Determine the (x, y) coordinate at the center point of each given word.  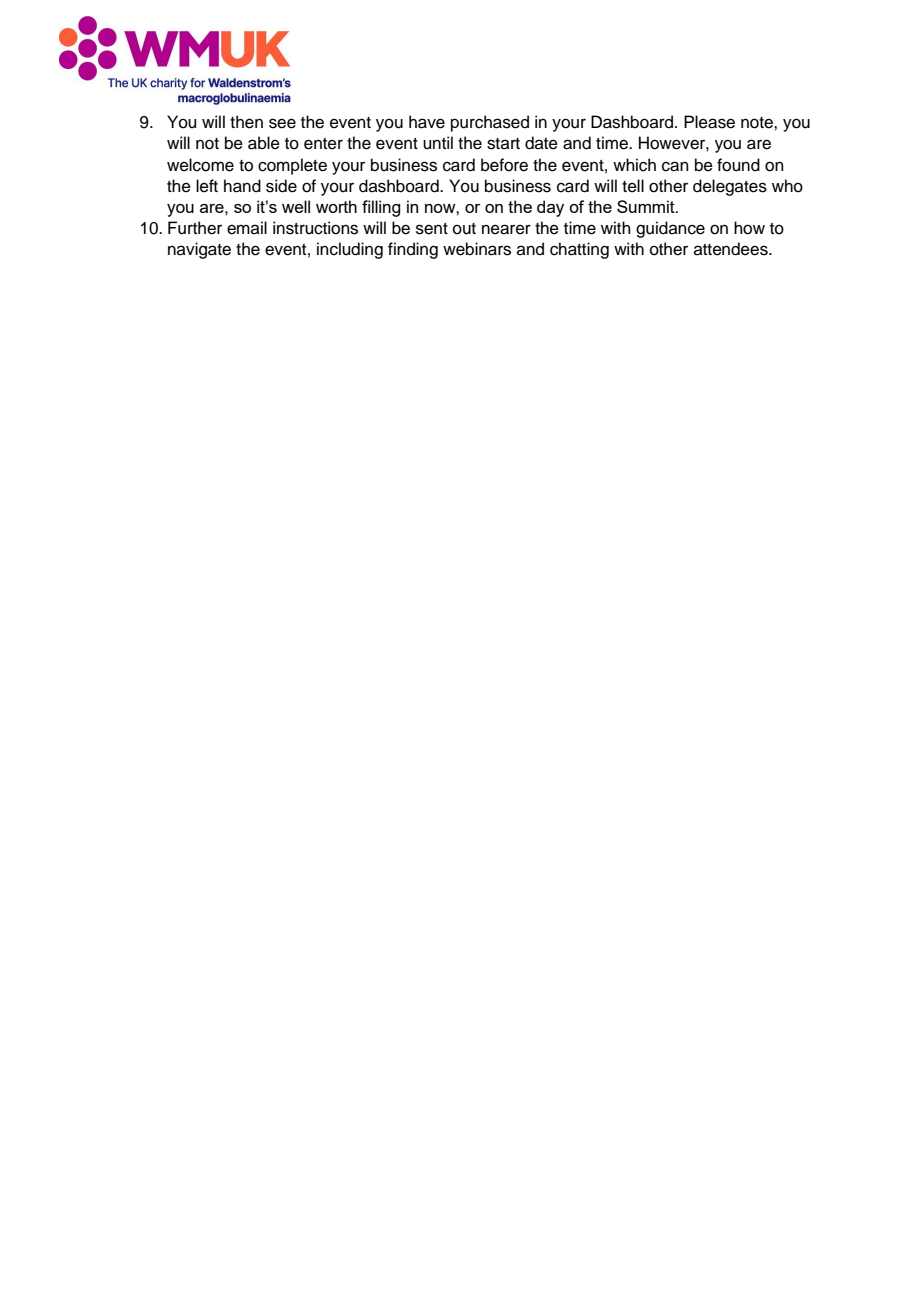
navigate (199, 250)
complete (292, 166)
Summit (647, 206)
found (738, 165)
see (282, 123)
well (296, 206)
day (550, 208)
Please (709, 122)
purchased (490, 123)
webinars (477, 249)
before (504, 165)
